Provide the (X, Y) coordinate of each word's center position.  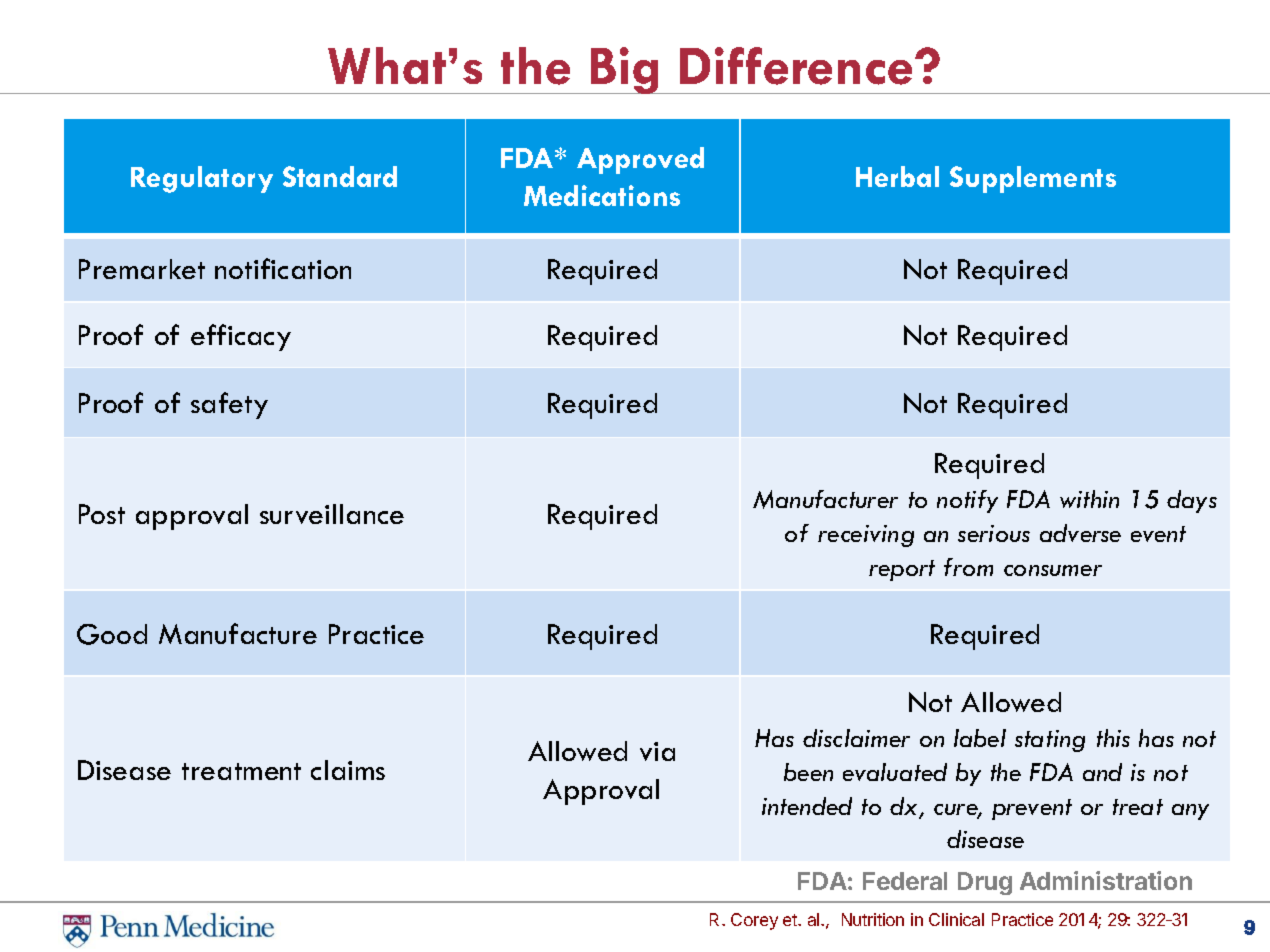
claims (348, 770)
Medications (602, 195)
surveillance (332, 514)
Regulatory (202, 179)
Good (112, 634)
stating (1050, 741)
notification (283, 268)
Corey (754, 921)
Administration (1106, 880)
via (657, 751)
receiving (866, 536)
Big (625, 70)
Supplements (1033, 179)
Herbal (897, 176)
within (1089, 499)
